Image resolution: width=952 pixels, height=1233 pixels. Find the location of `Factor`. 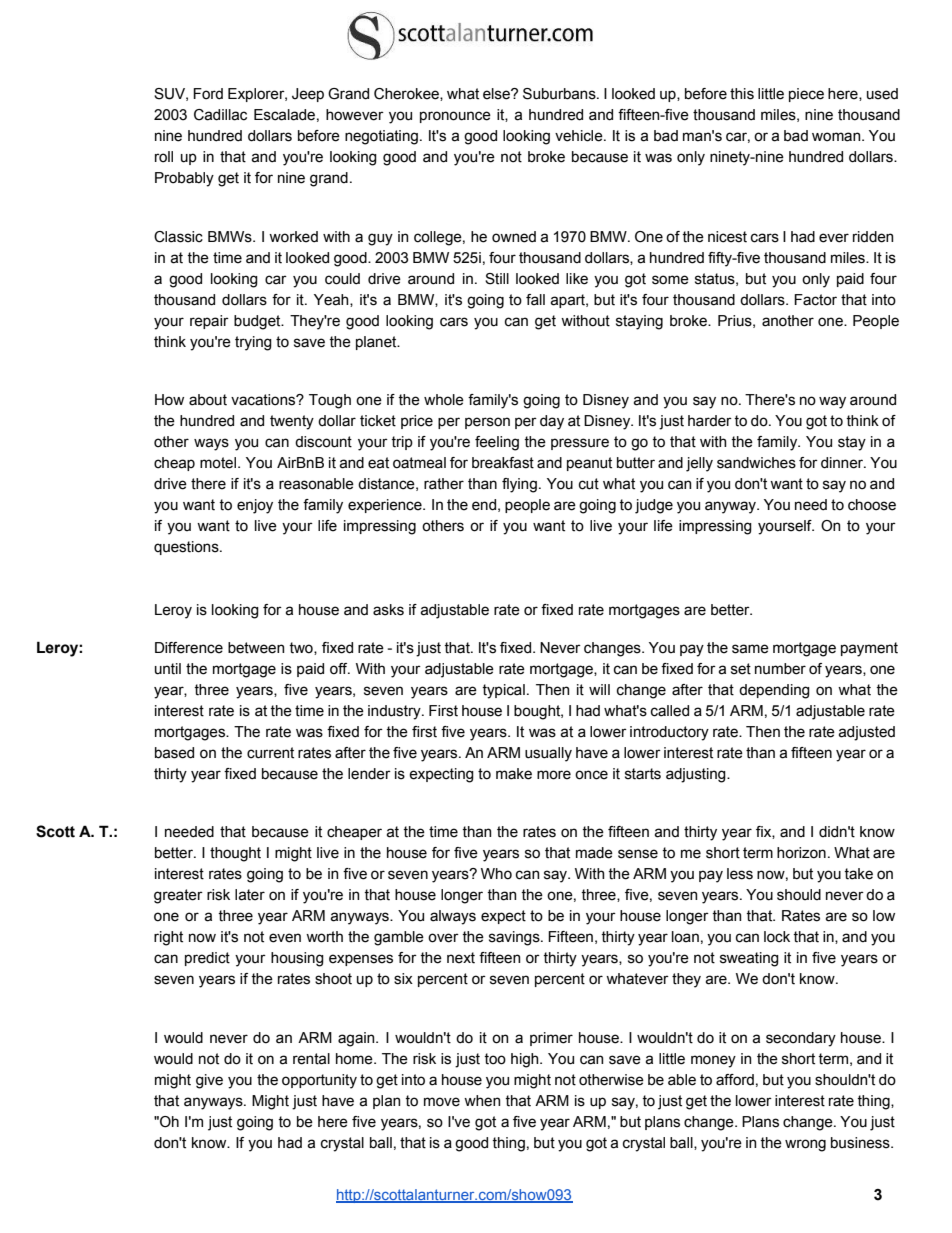

Factor is located at coordinates (815, 300).
